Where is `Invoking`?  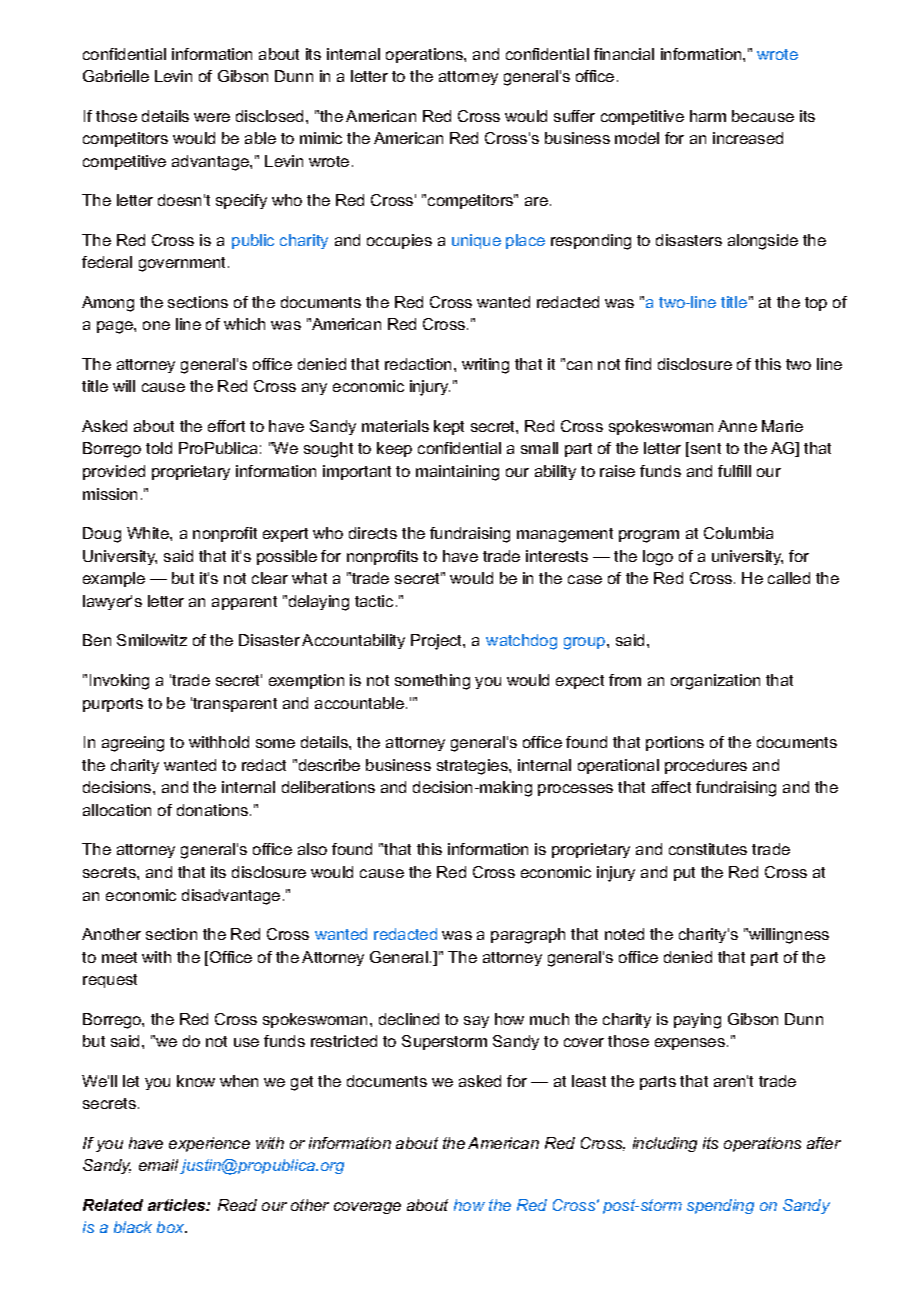
Invoking is located at coordinates (119, 682).
